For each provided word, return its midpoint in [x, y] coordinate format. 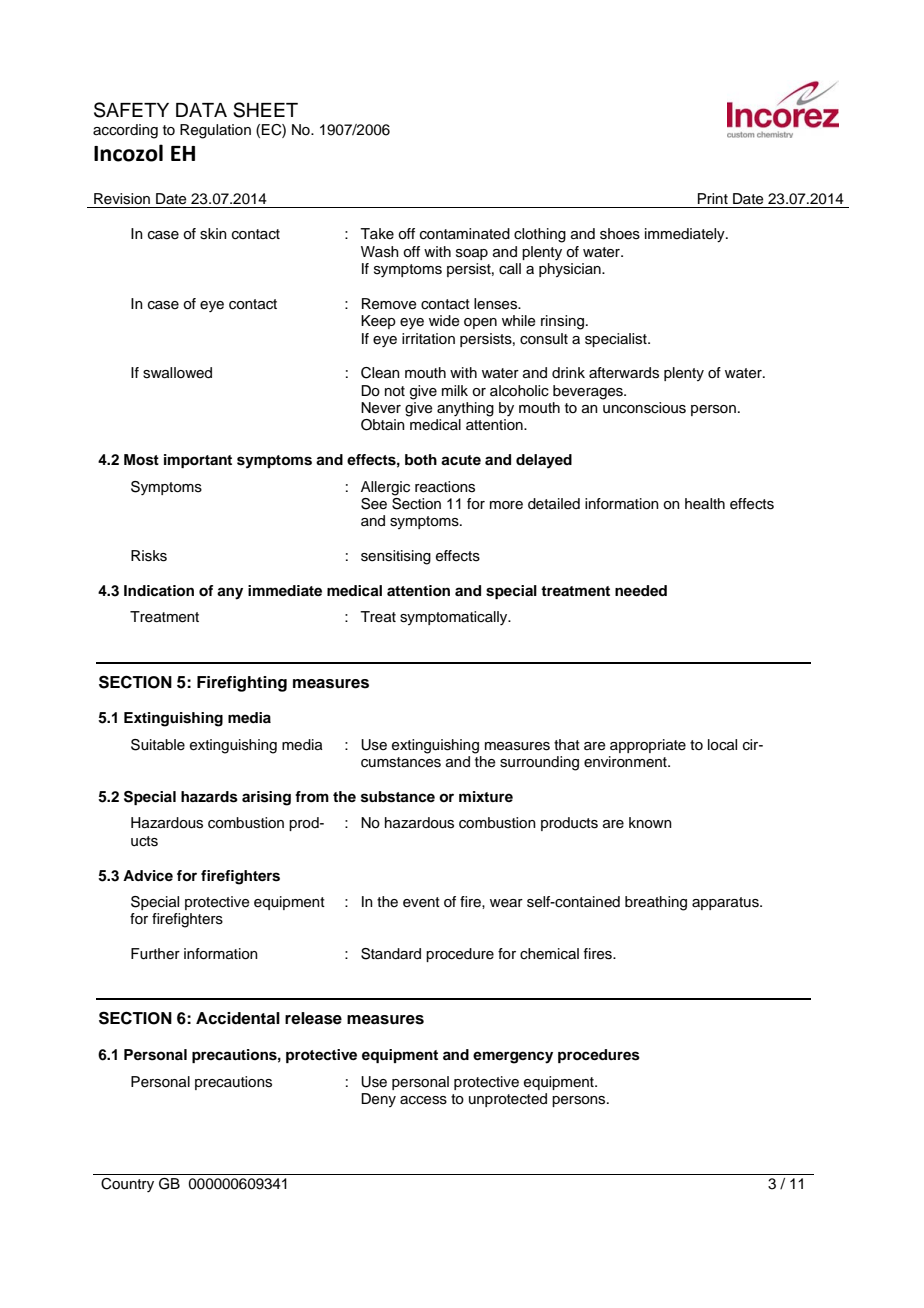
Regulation [215, 131]
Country [127, 1185]
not [395, 391]
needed [641, 590]
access [423, 1100]
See [374, 504]
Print [713, 198]
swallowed [177, 373]
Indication [159, 590]
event [421, 902]
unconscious [644, 408]
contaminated [465, 234]
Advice [148, 875]
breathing [656, 903]
